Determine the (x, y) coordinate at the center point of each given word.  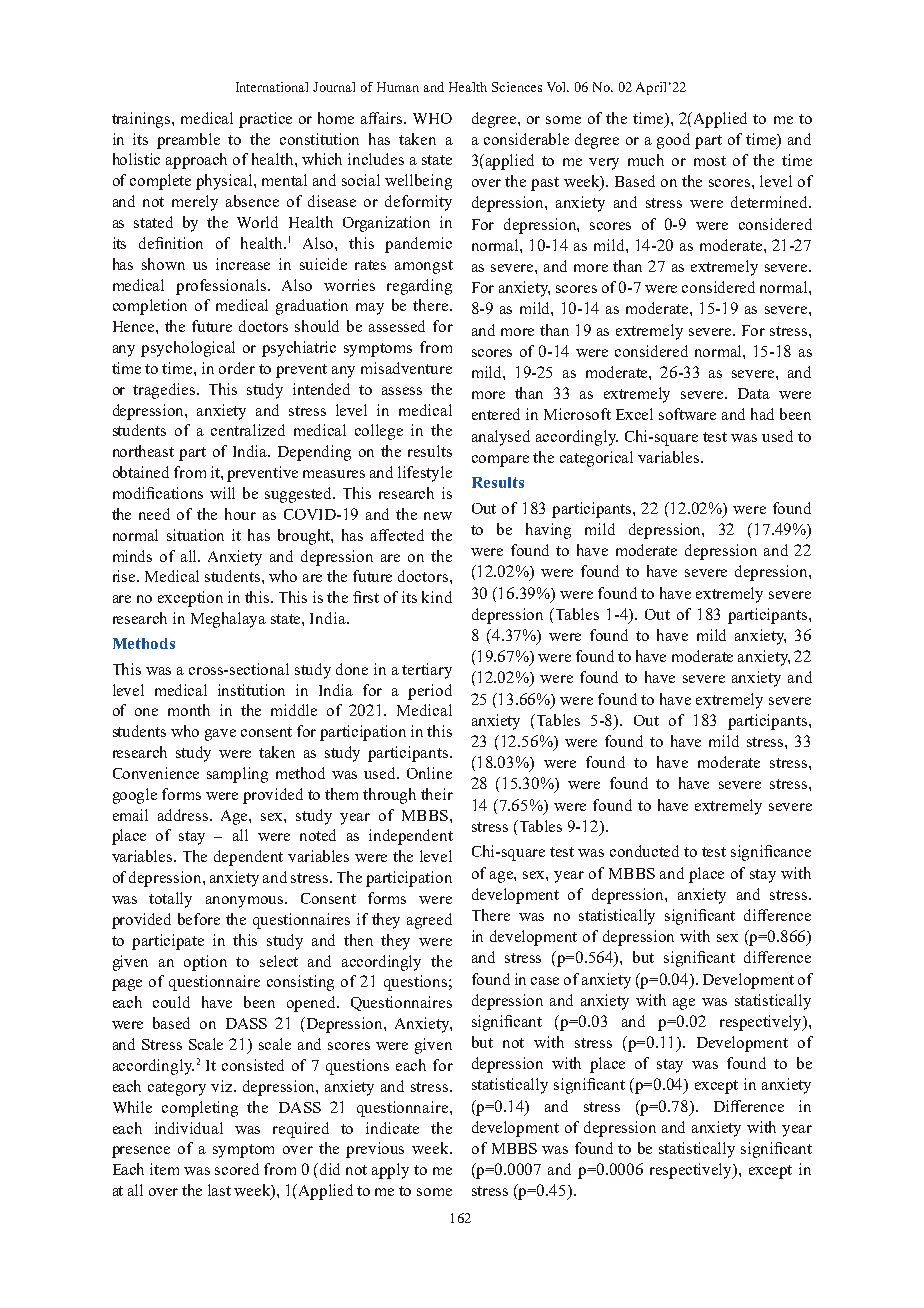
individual (189, 1128)
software (687, 414)
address (184, 815)
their (437, 794)
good (673, 141)
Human (398, 87)
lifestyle (425, 474)
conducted (644, 851)
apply (390, 1171)
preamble (188, 141)
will (222, 493)
